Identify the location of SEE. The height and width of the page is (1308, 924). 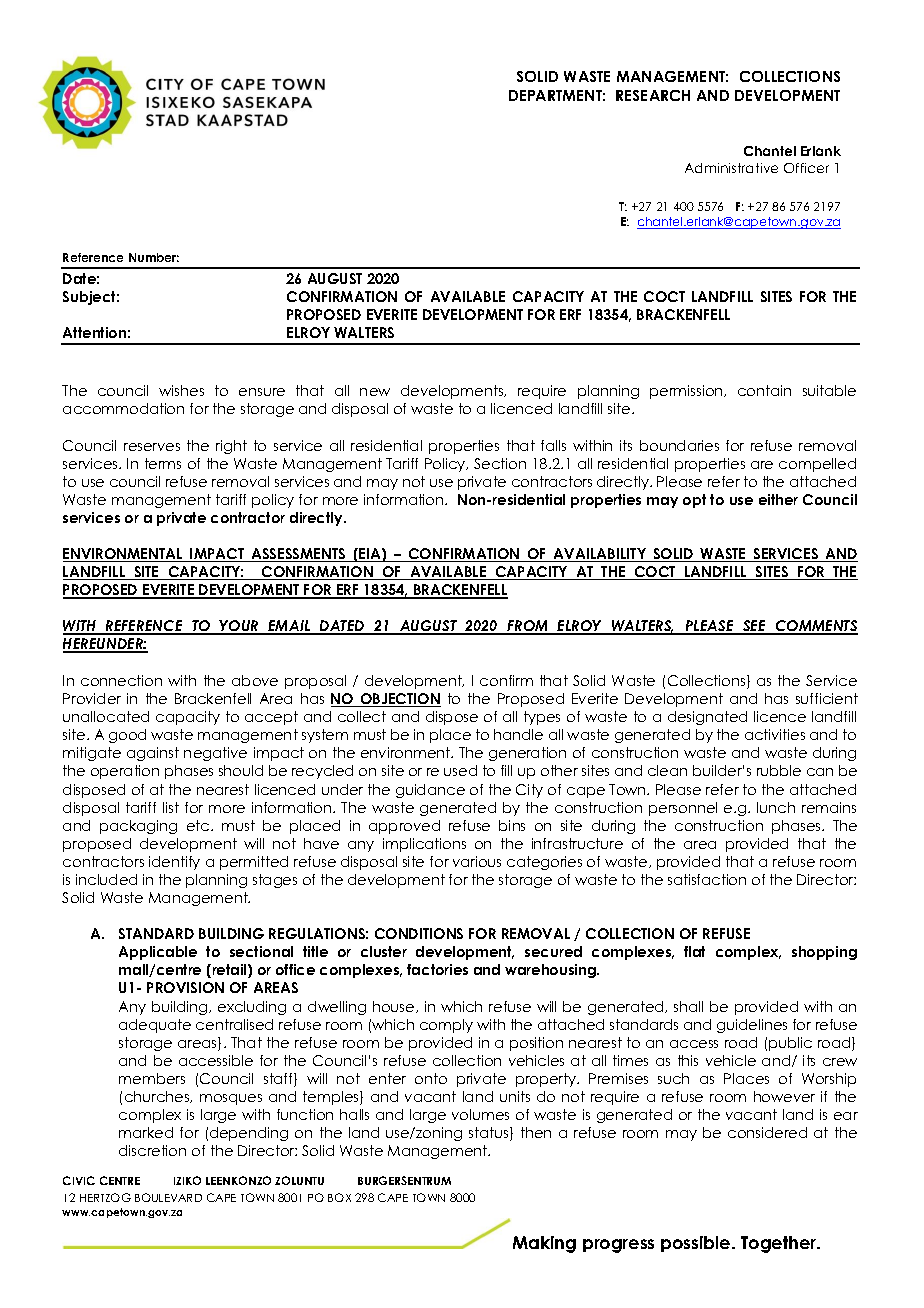
(754, 627).
